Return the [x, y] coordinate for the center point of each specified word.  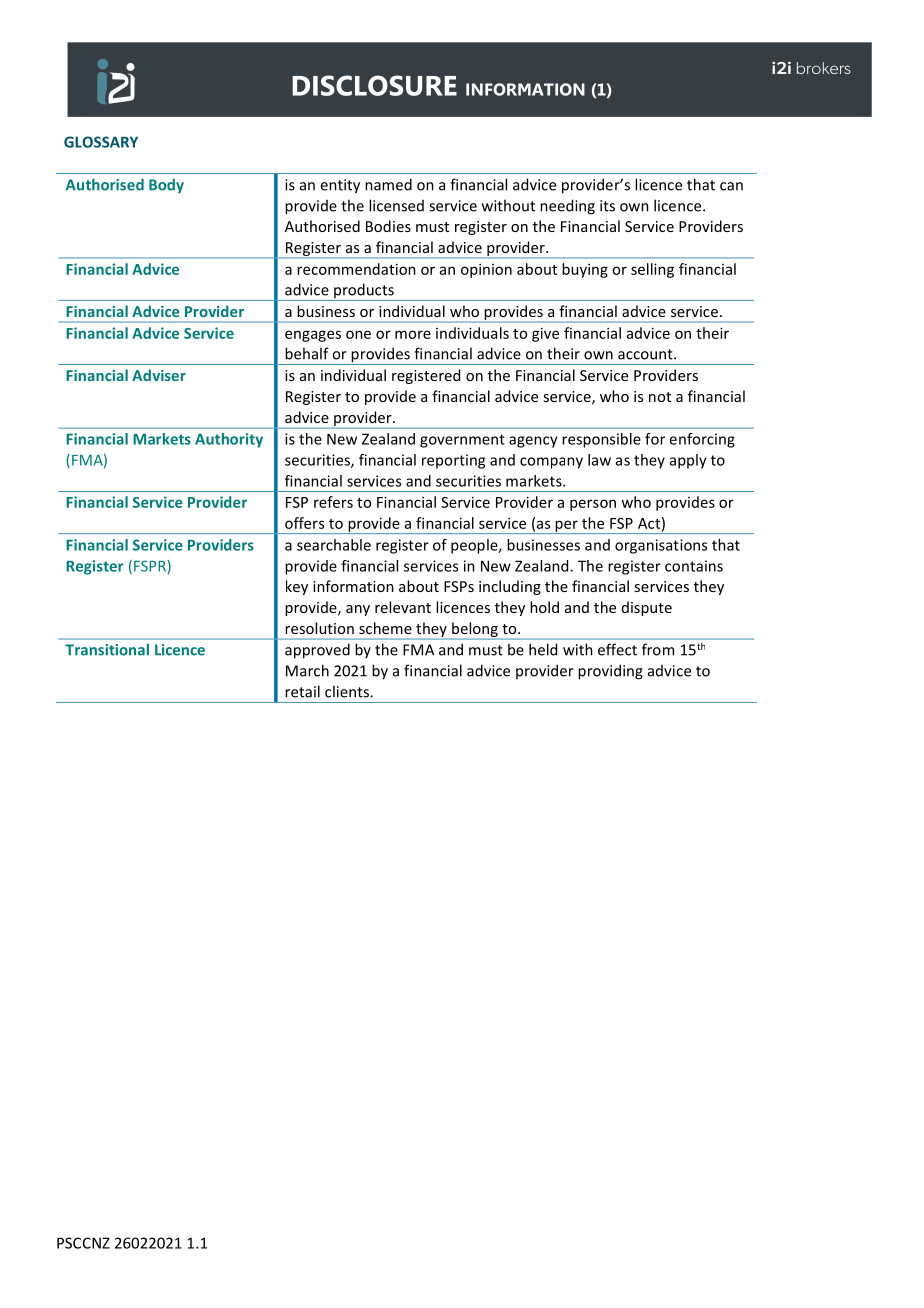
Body [166, 186]
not [660, 397]
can [731, 186]
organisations [661, 546]
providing [610, 672]
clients [348, 691]
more [413, 334]
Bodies [388, 226]
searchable [334, 545]
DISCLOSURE [374, 85]
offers [304, 523]
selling [652, 270]
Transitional [107, 650]
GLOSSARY [101, 142]
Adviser [159, 375]
